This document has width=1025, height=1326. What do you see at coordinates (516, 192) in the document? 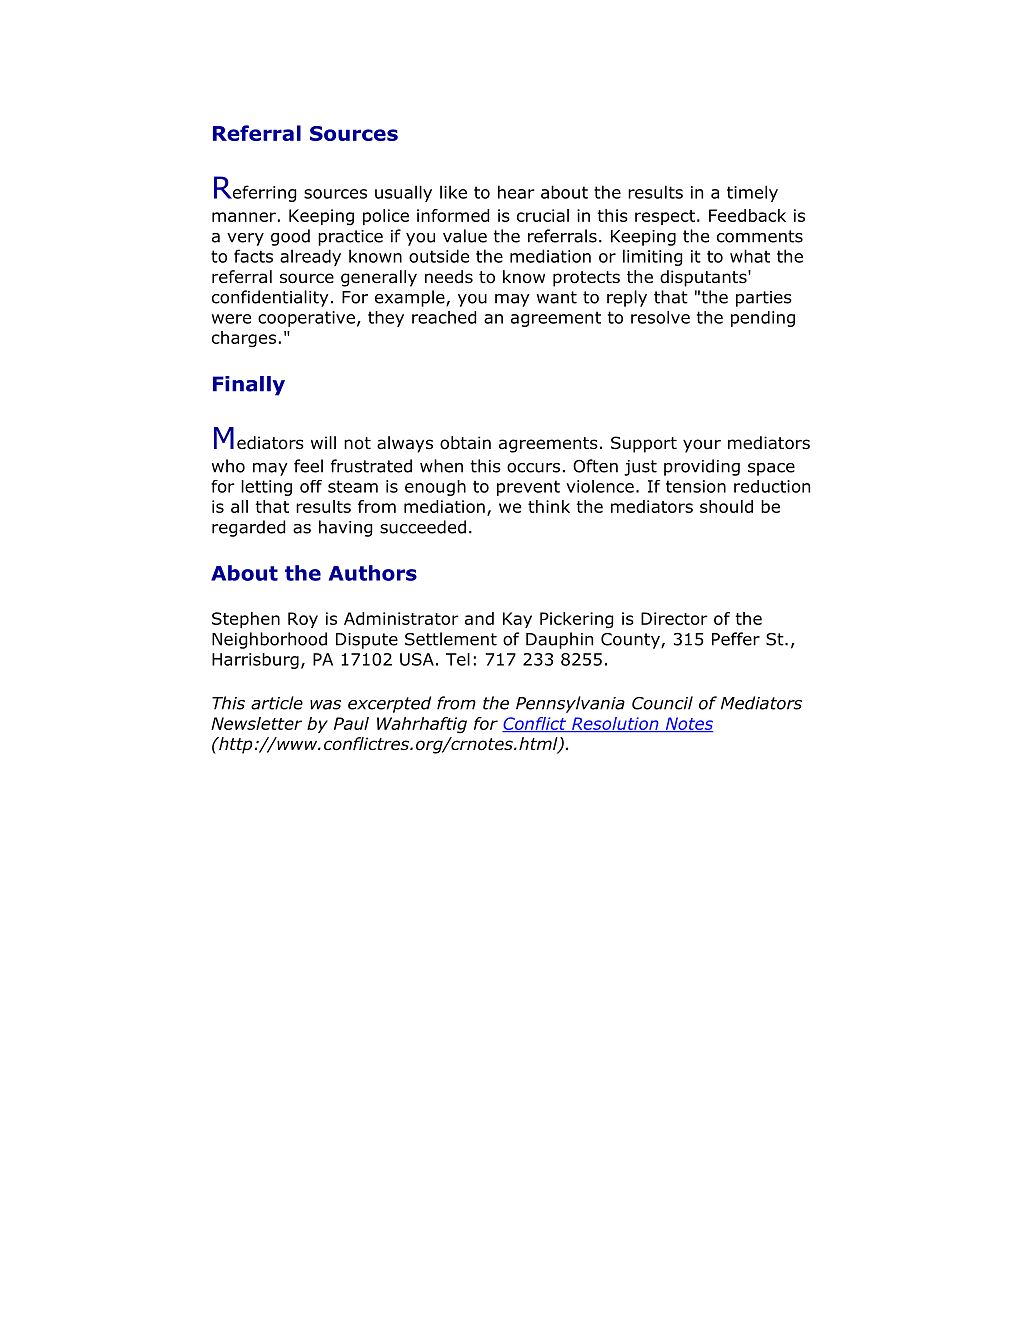
I see `hear` at bounding box center [516, 192].
